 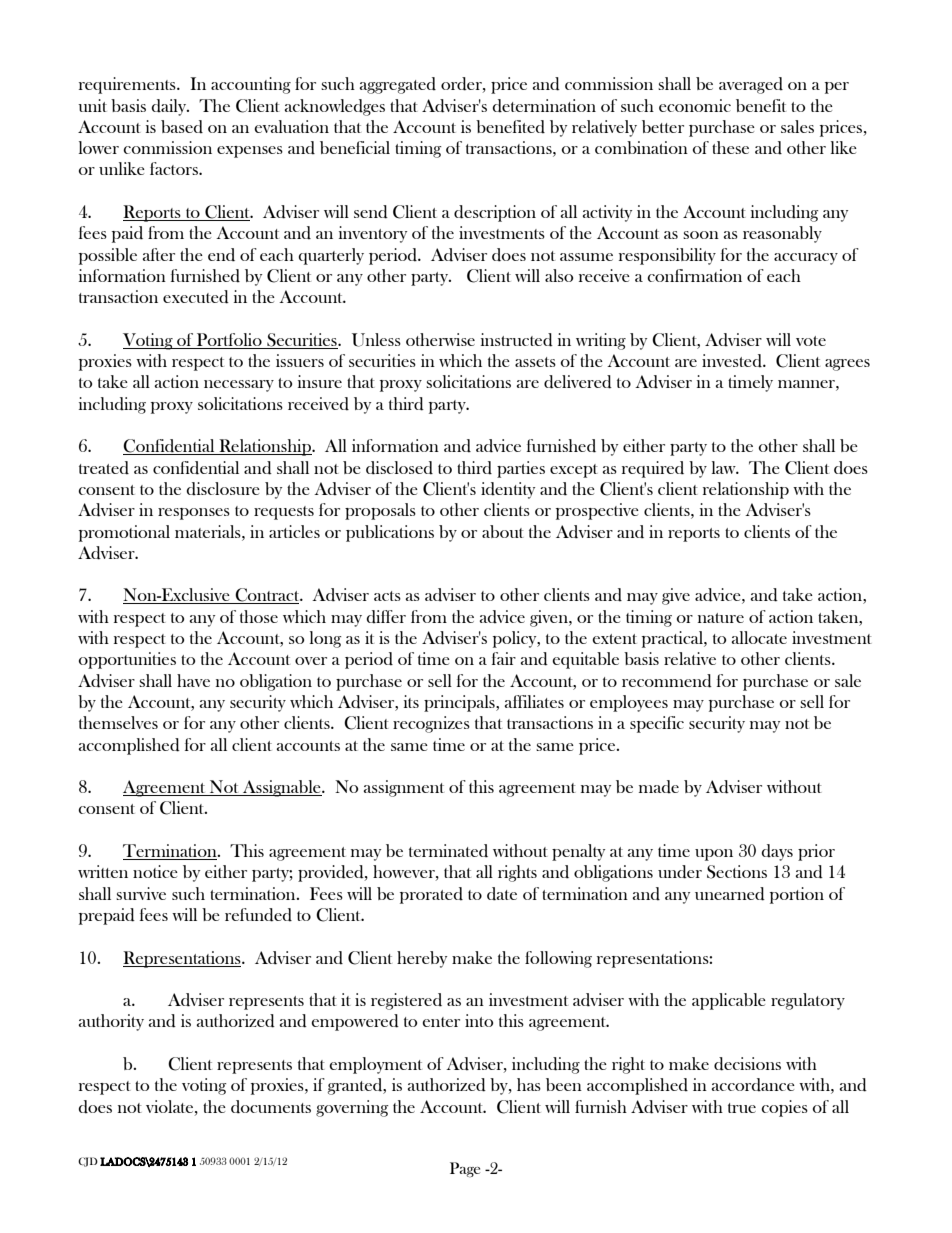 I want to click on true, so click(x=742, y=1108).
